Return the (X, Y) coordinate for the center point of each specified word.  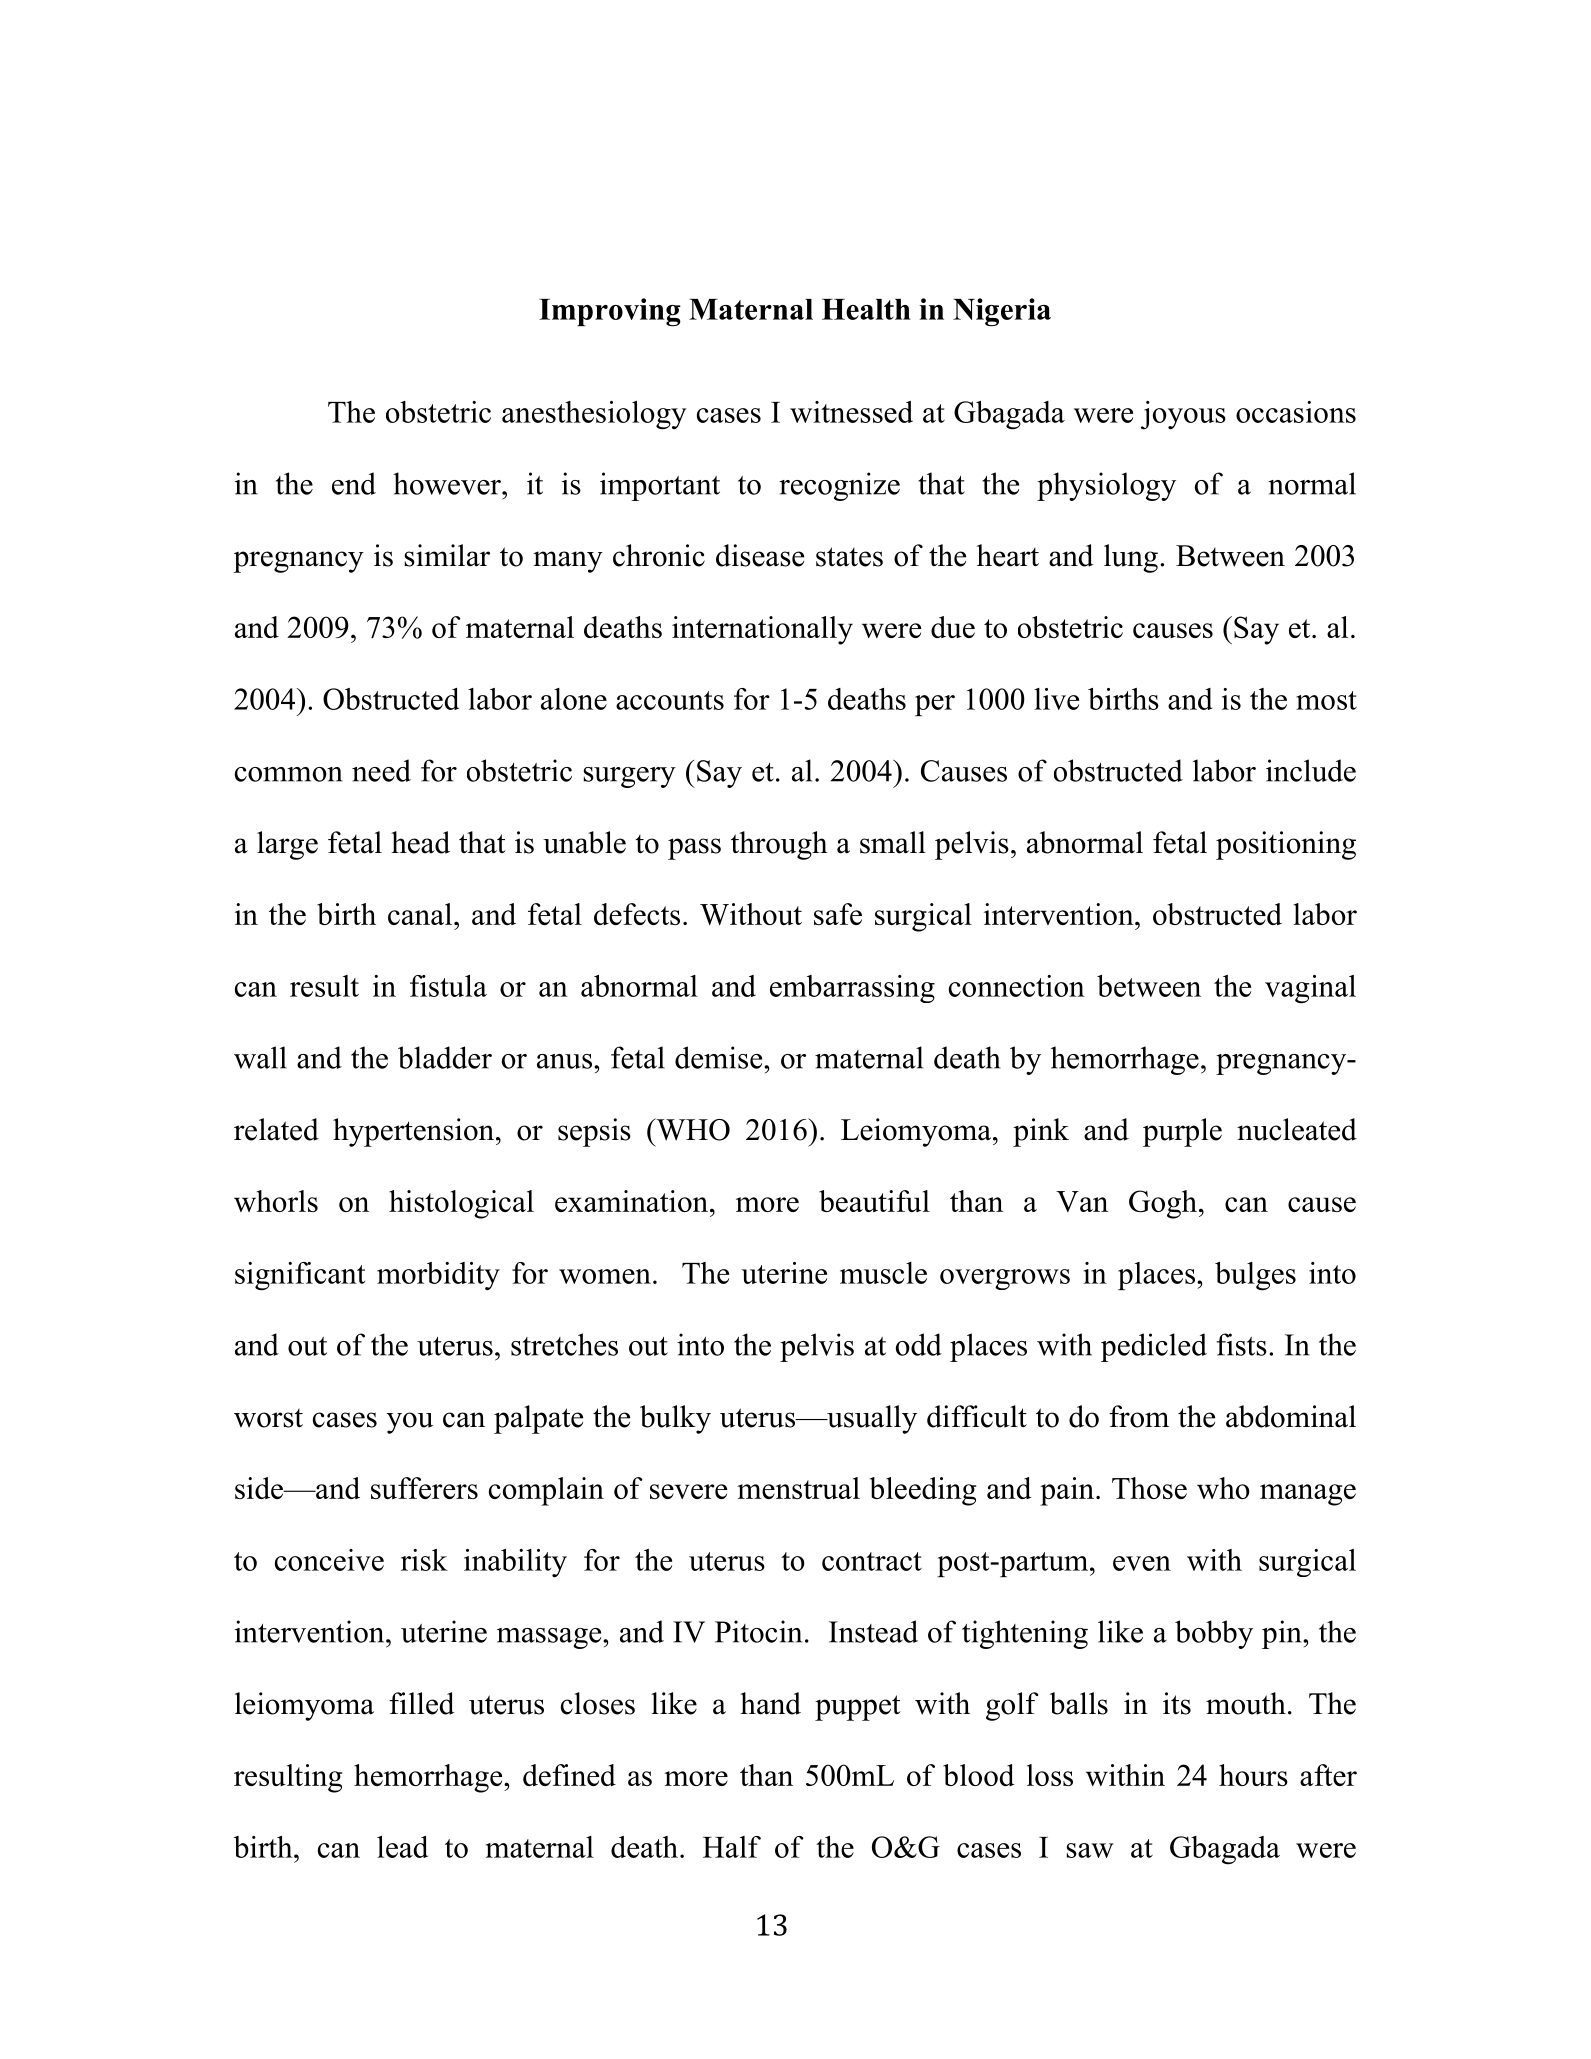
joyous (1183, 415)
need (381, 770)
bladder (445, 1057)
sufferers (424, 1488)
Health (866, 309)
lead (402, 1847)
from (1139, 1416)
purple (1182, 1132)
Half (732, 1847)
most (1326, 700)
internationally (762, 630)
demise (720, 1057)
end (354, 483)
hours (1253, 1775)
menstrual (798, 1488)
